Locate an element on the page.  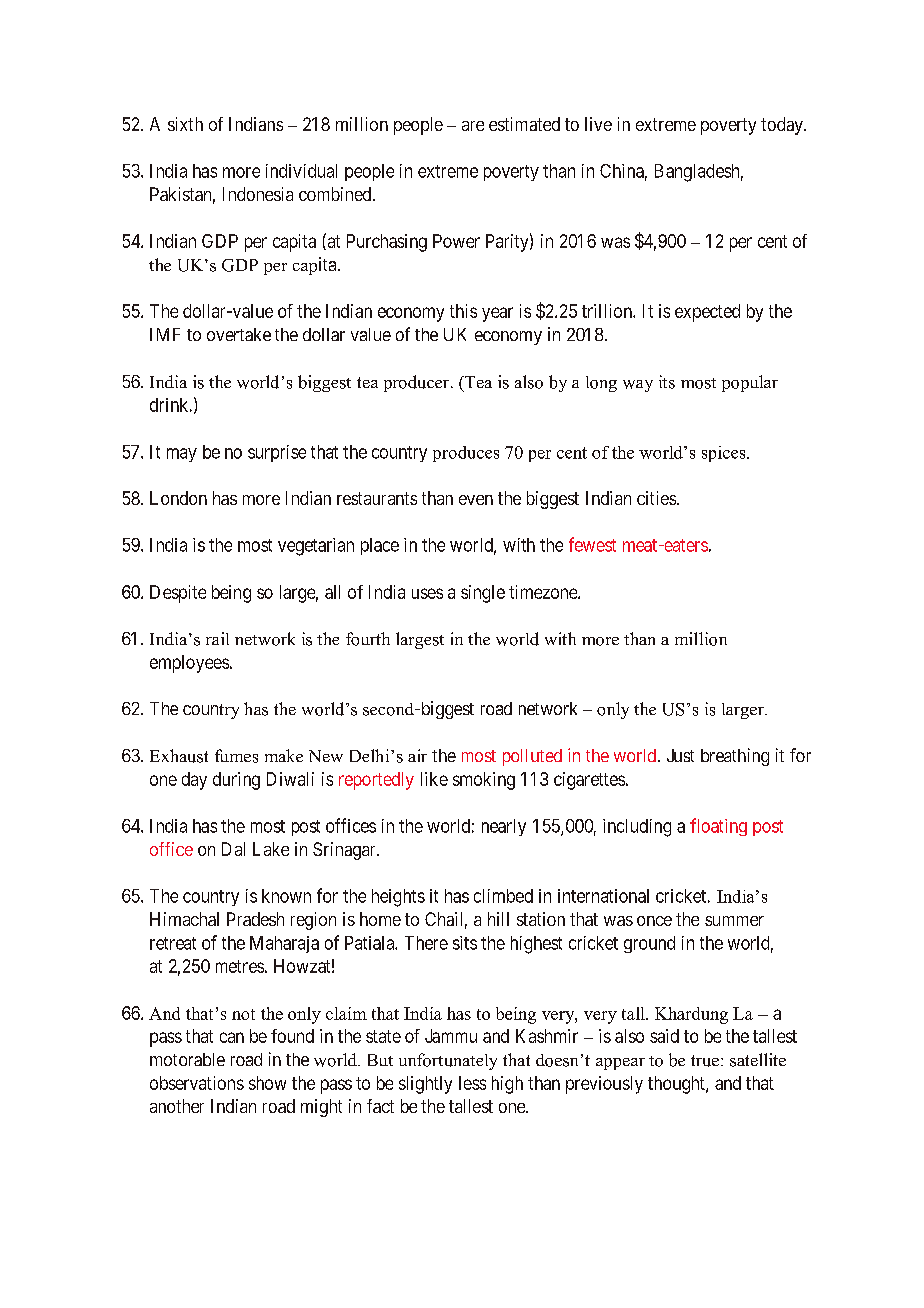
Indonesia is located at coordinates (258, 194).
